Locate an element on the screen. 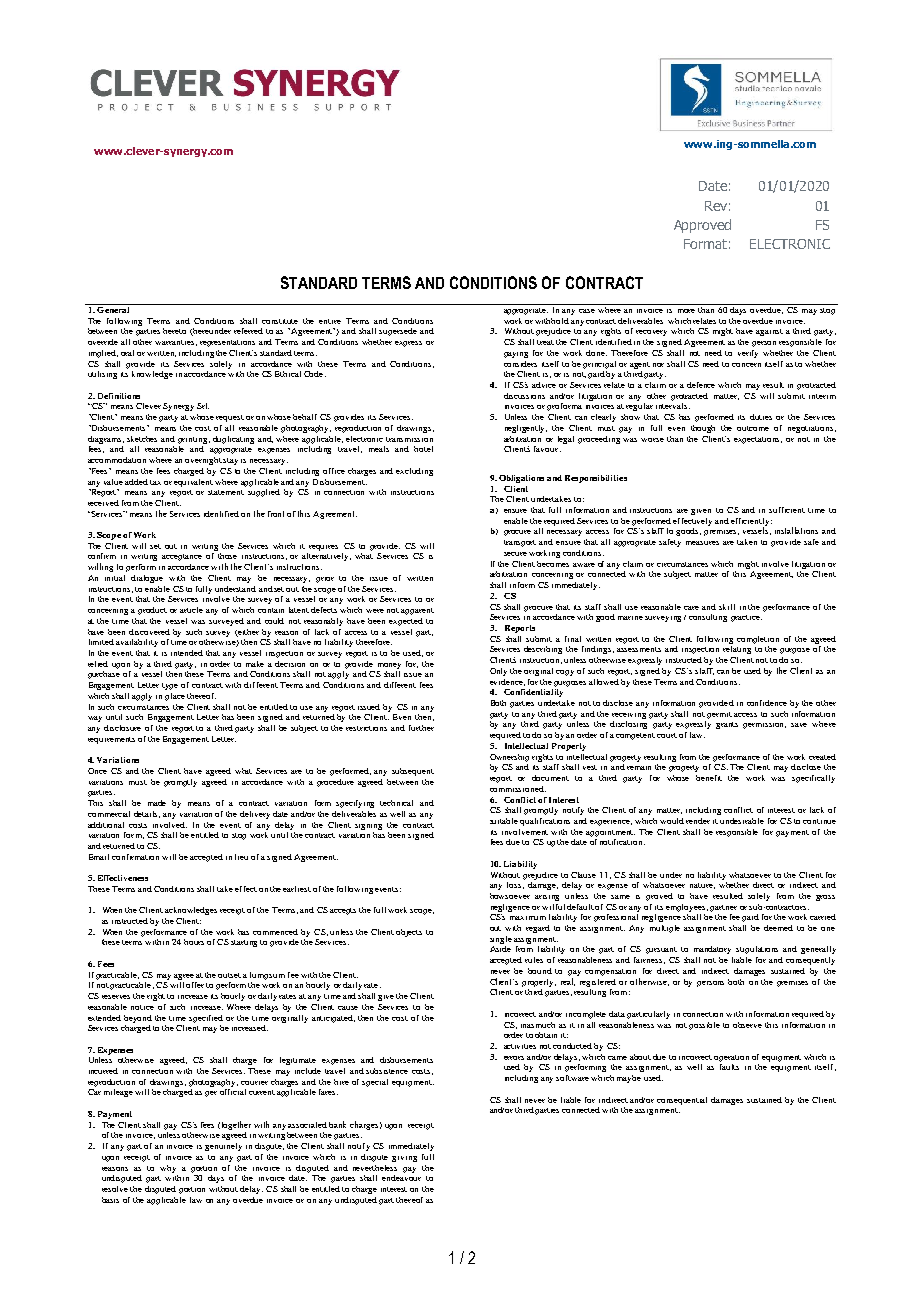 The height and width of the screenshot is (1308, 924). apparent is located at coordinates (417, 611).
